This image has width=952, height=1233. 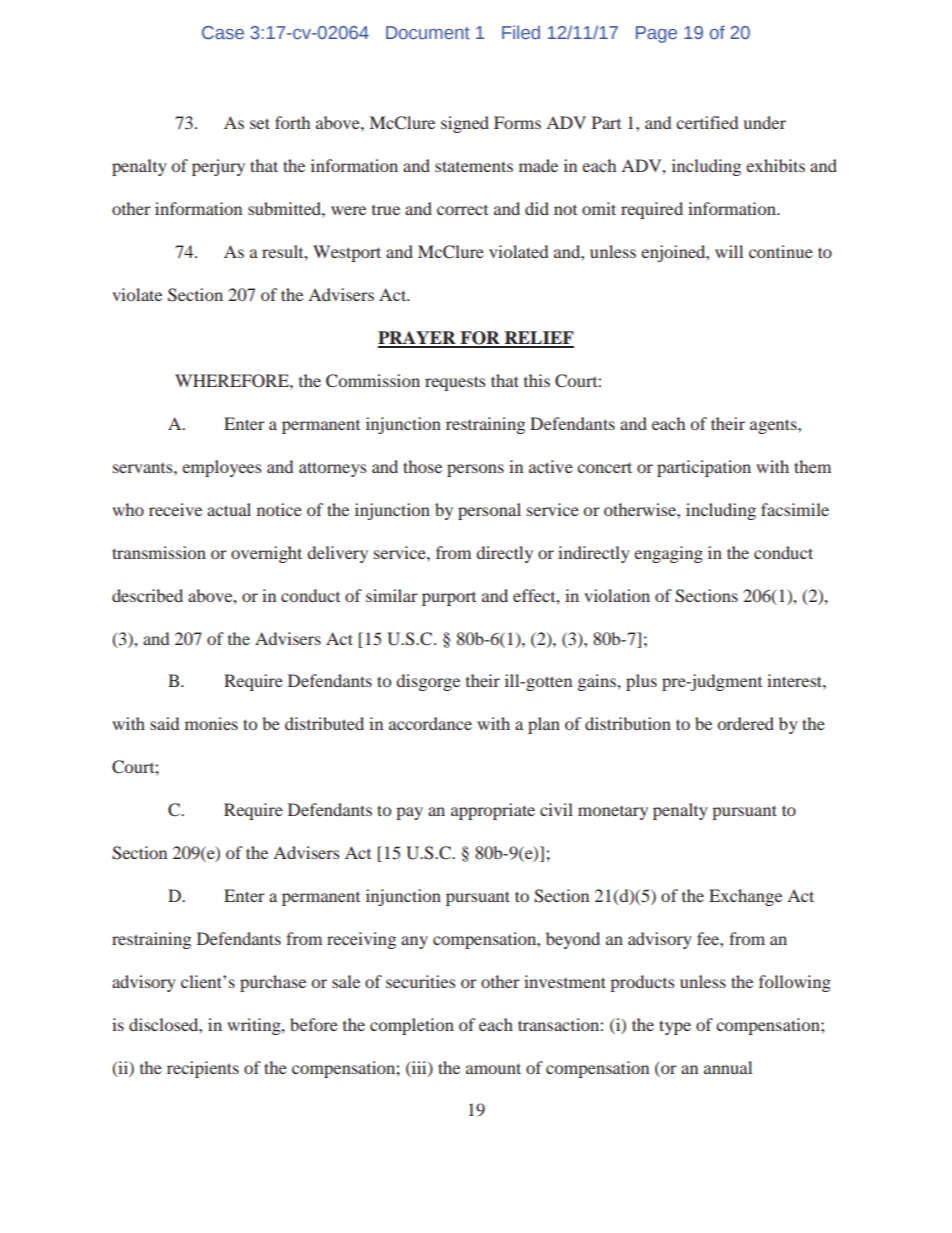 I want to click on accordance, so click(x=430, y=723).
